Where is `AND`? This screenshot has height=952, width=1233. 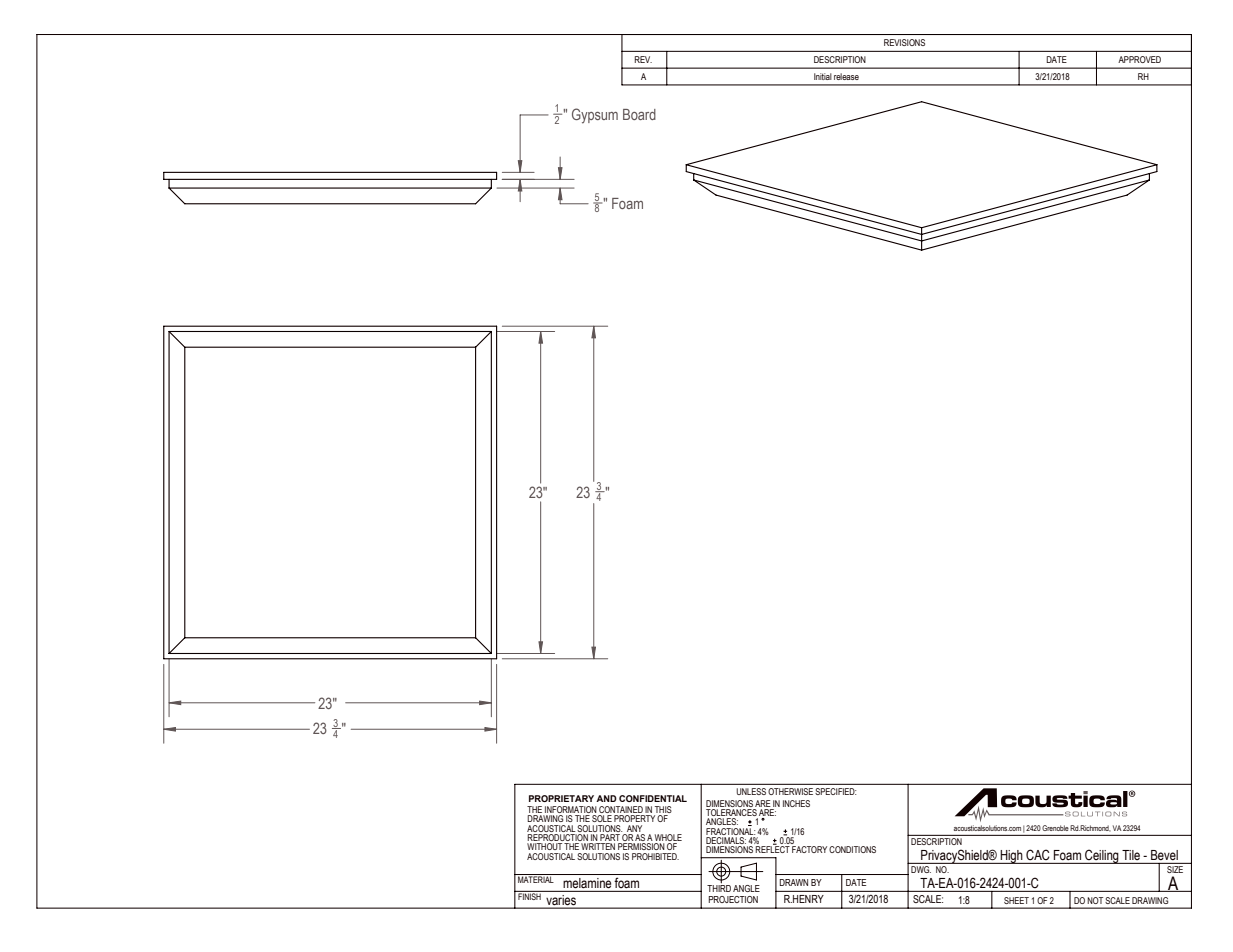
AND is located at coordinates (606, 798).
